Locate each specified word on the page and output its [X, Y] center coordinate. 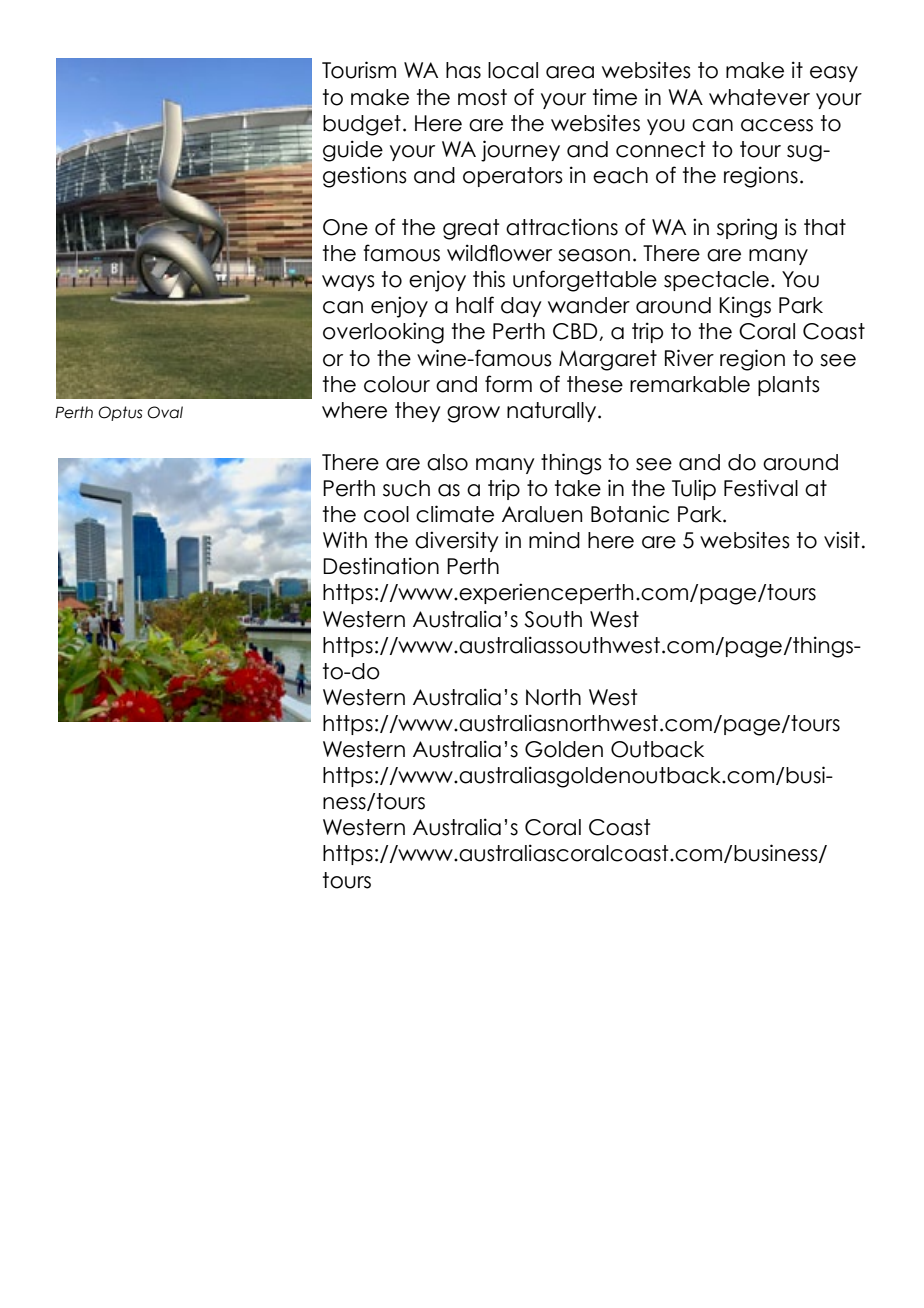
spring [747, 229]
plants [789, 386]
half [475, 305]
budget [362, 125]
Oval [165, 412]
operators [513, 177]
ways [348, 283]
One [345, 227]
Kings [745, 307]
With [345, 539]
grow [473, 414]
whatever [759, 97]
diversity [457, 541]
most [482, 97]
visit [842, 540]
